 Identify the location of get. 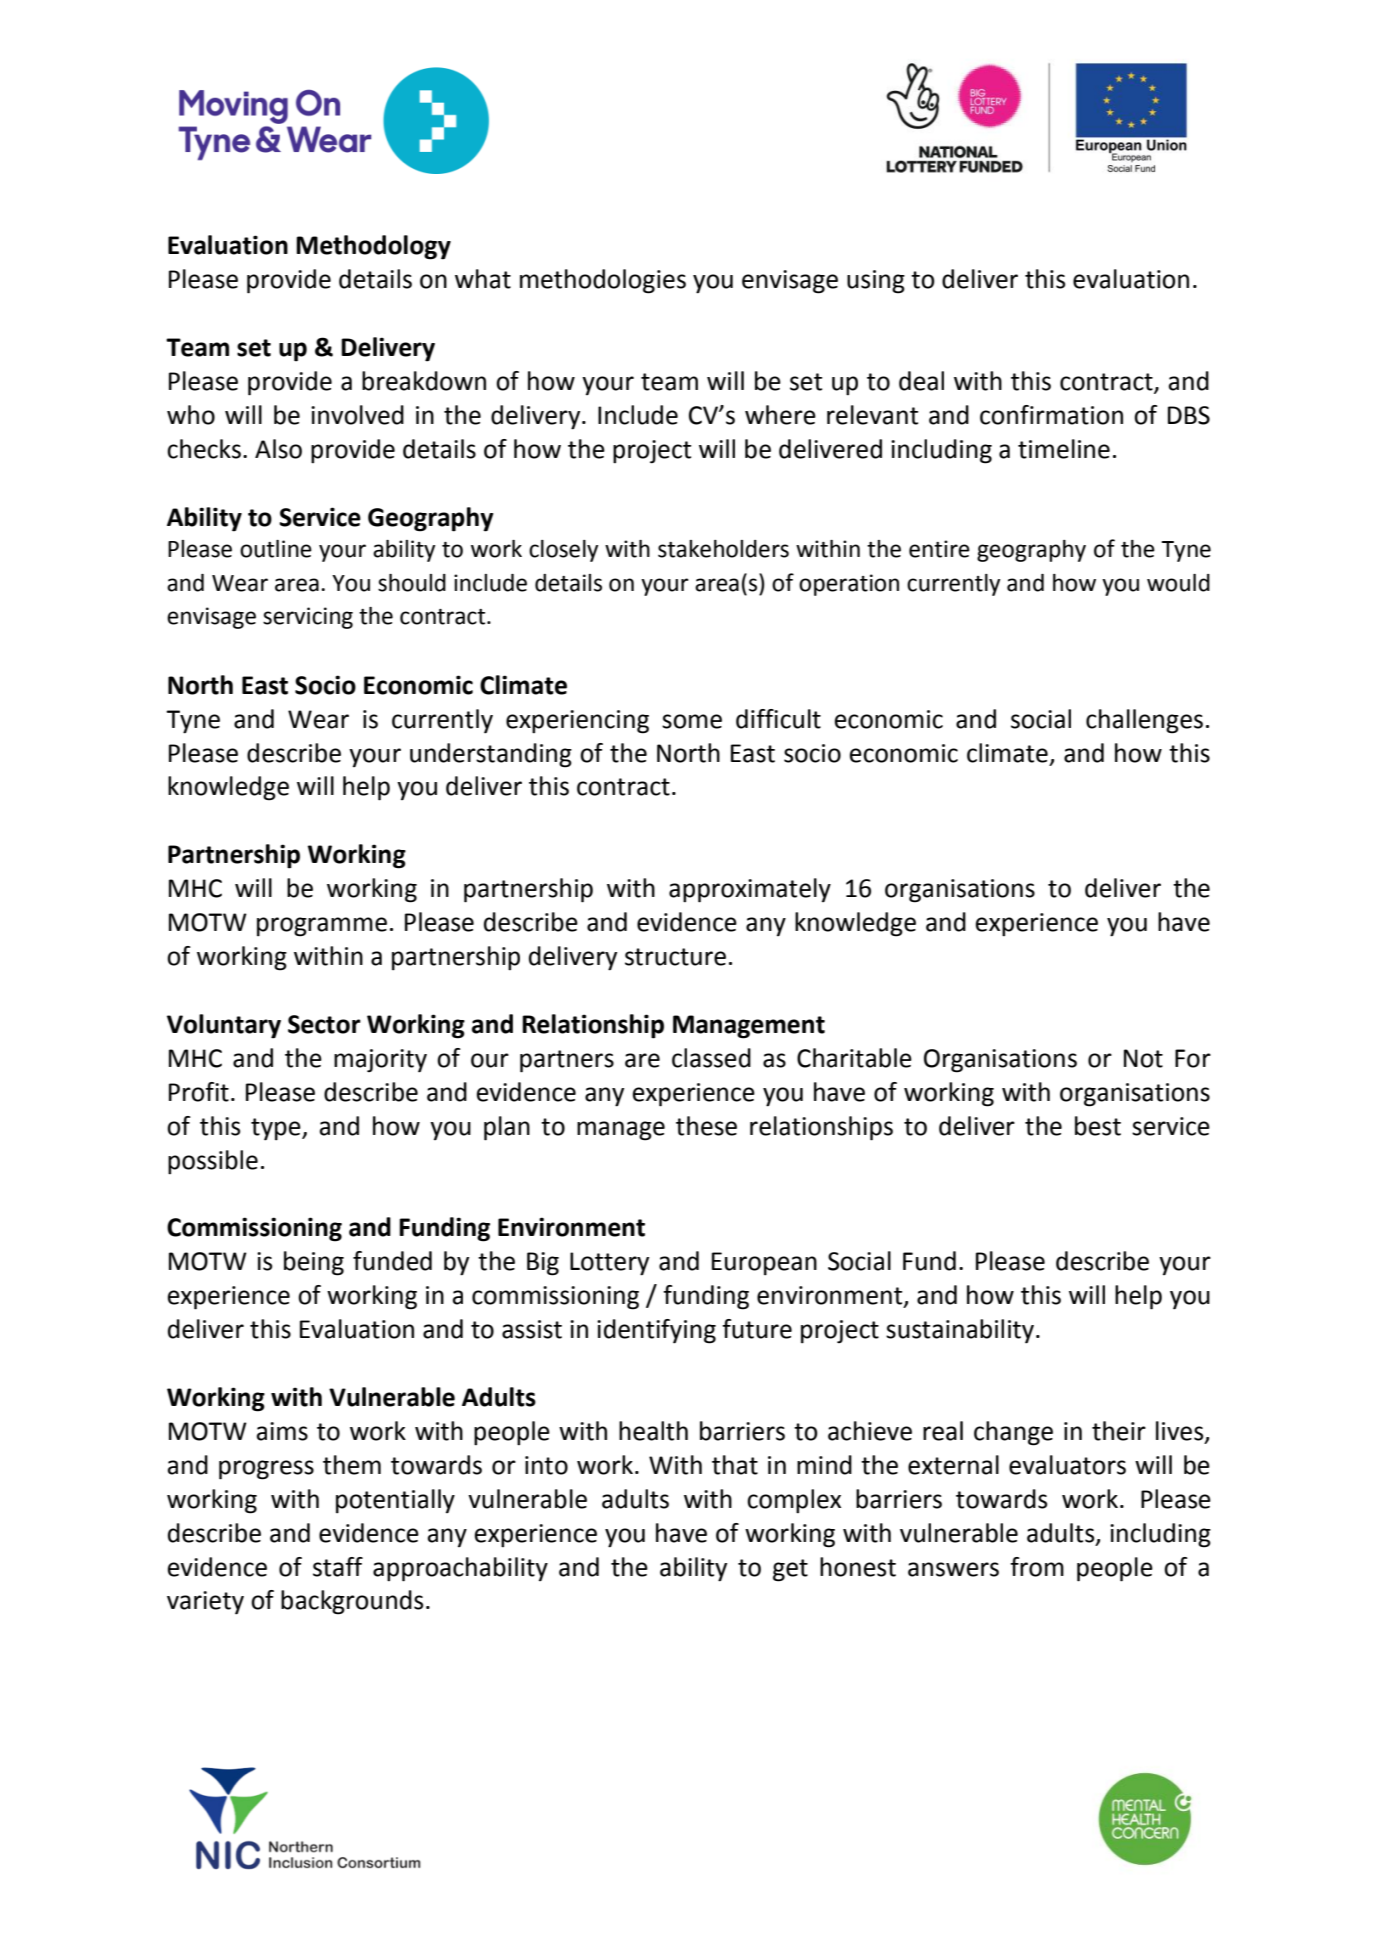
(790, 1570).
